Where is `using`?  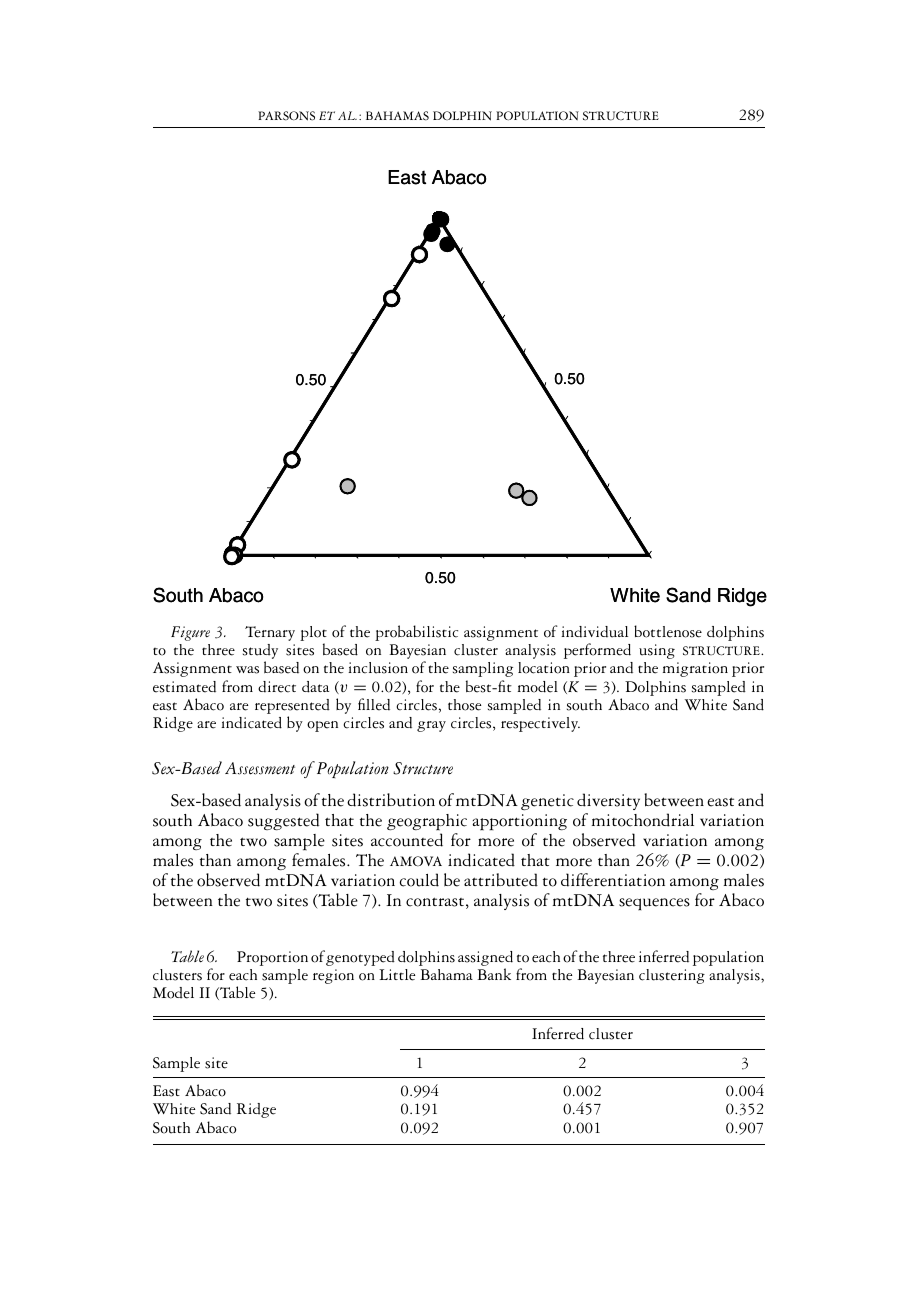
using is located at coordinates (657, 651).
